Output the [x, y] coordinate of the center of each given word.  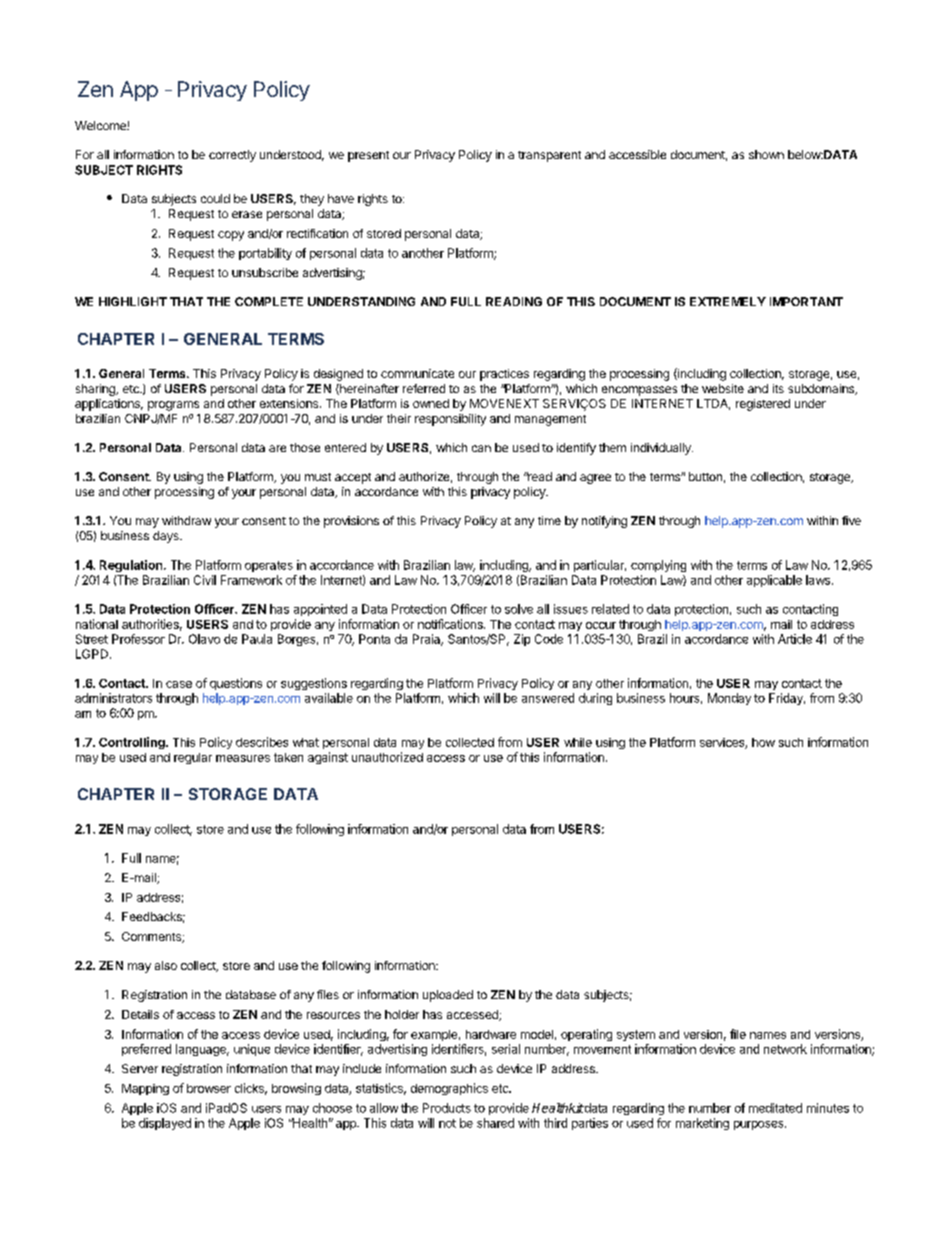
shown [766, 154]
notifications [451, 624]
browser [209, 1088]
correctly [232, 156]
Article [795, 639]
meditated [775, 1108]
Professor [138, 639]
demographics [449, 1089]
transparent [549, 156]
